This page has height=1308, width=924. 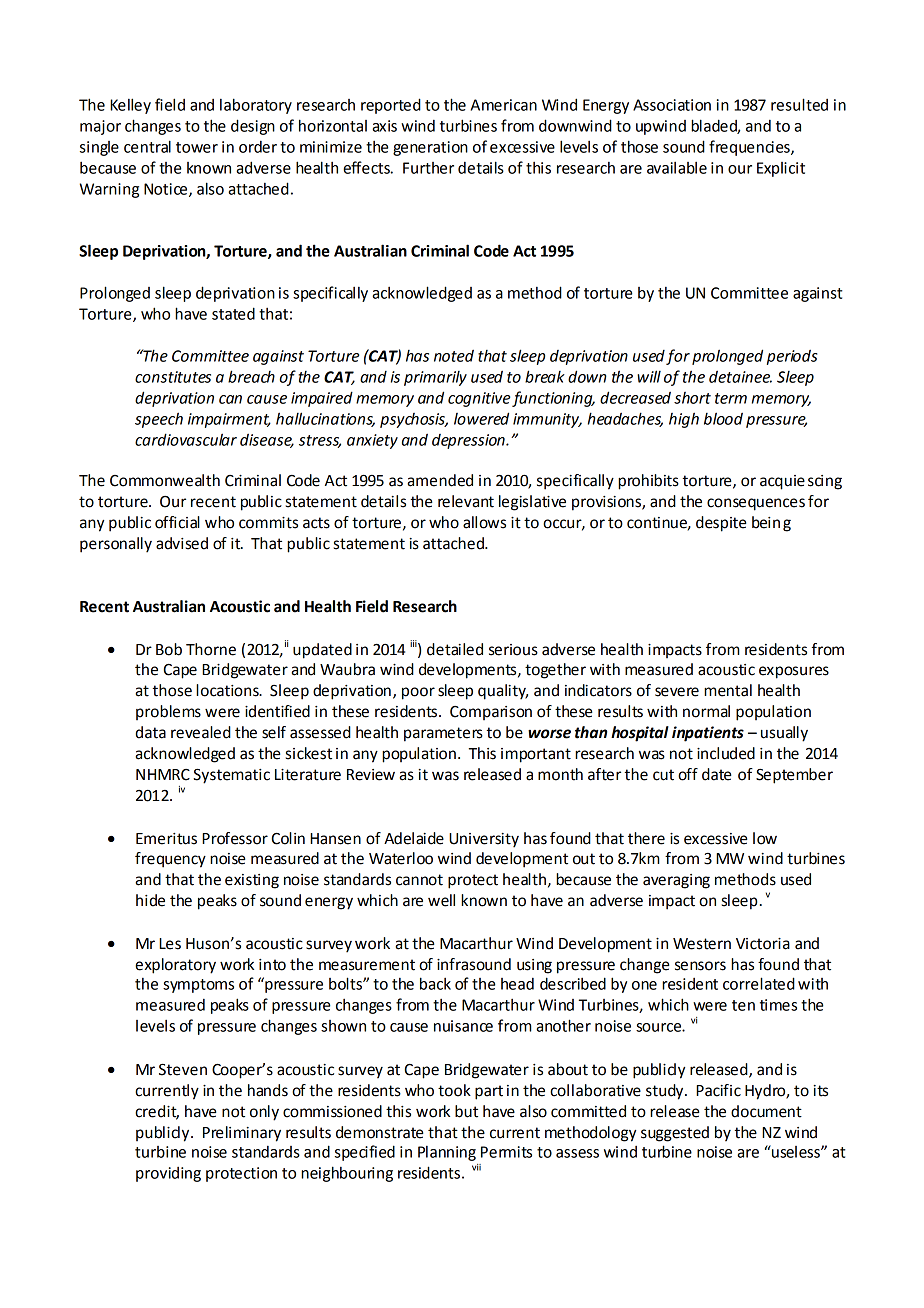 I want to click on term, so click(x=731, y=398).
